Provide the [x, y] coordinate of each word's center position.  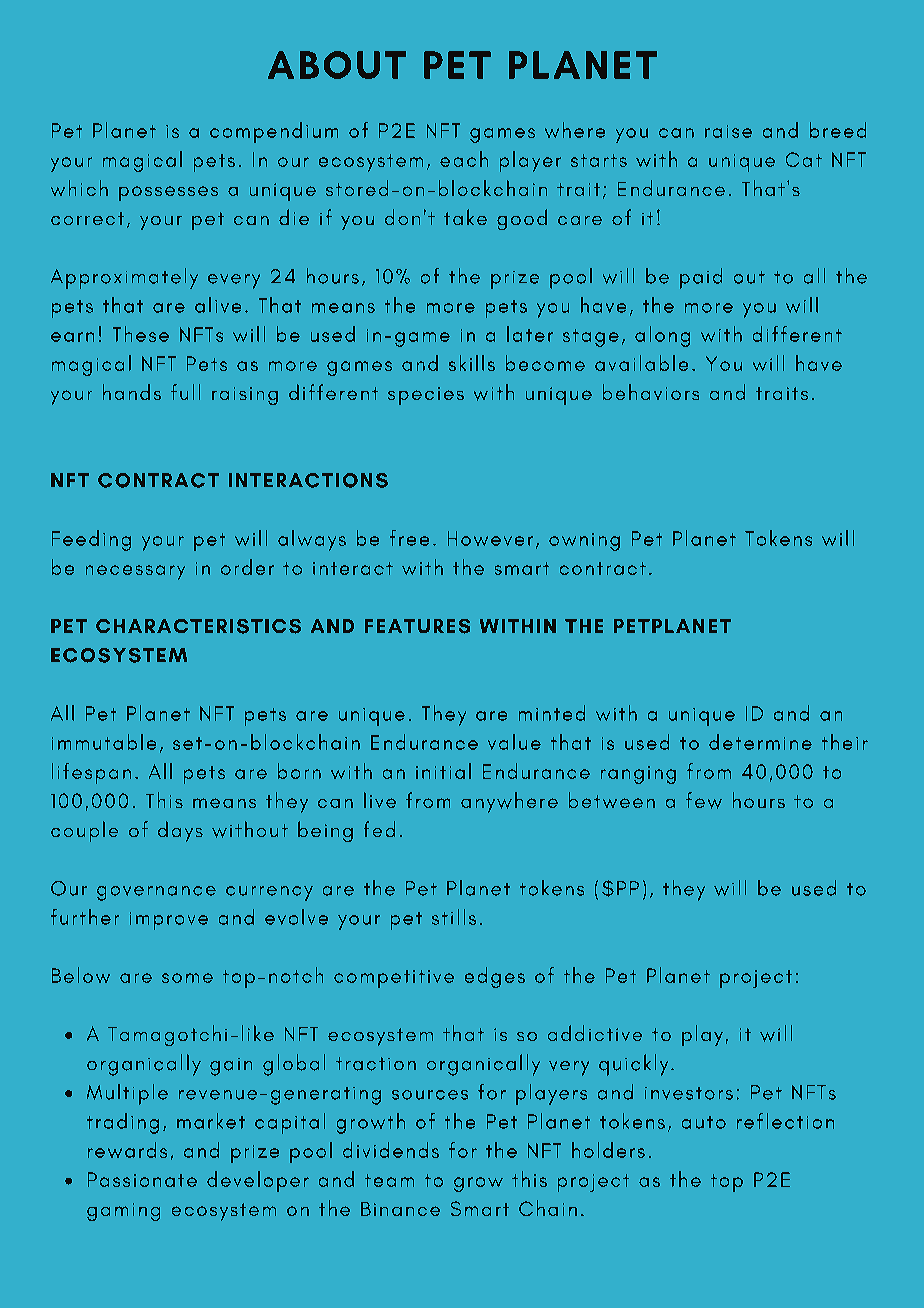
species [426, 396]
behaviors [651, 392]
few [704, 800]
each [464, 159]
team [389, 1180]
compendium [274, 132]
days [180, 831]
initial [443, 771]
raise [728, 131]
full [185, 392]
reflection [785, 1121]
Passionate [142, 1179]
